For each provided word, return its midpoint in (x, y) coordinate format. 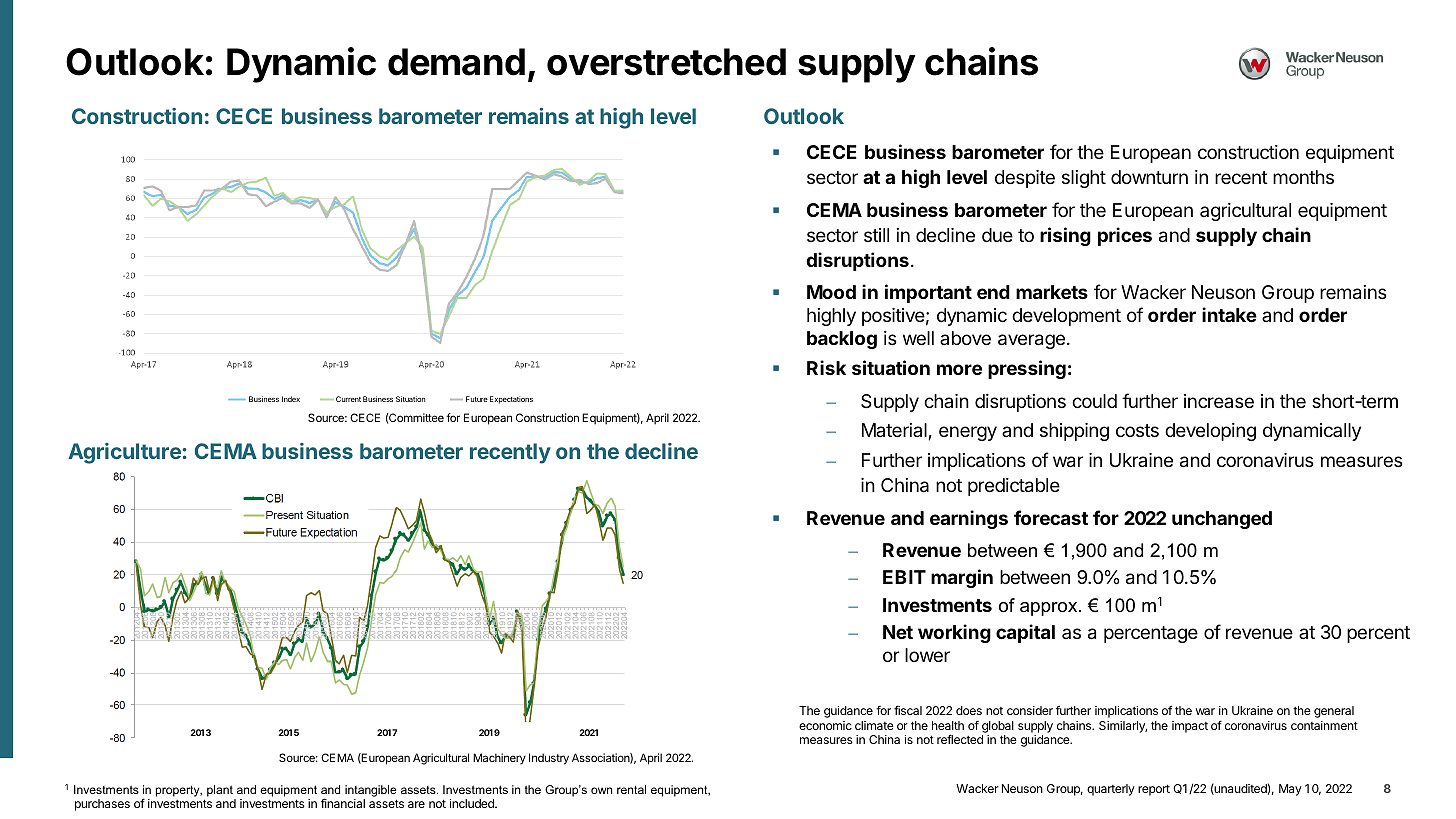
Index (291, 399)
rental (631, 789)
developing (1210, 432)
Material (894, 430)
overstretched (666, 62)
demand (456, 62)
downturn (1149, 177)
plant (220, 791)
